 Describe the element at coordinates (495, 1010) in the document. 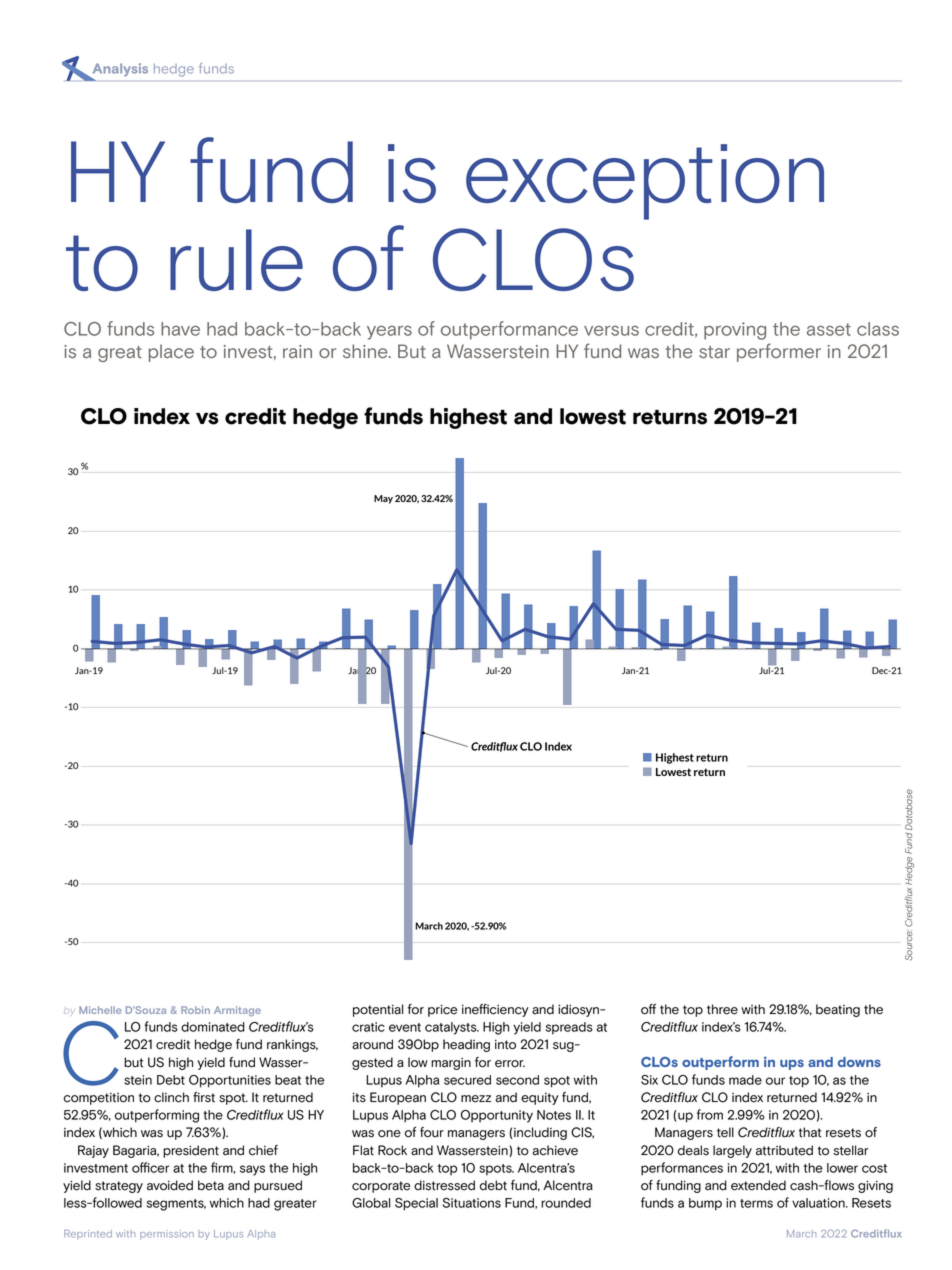

I see `inefficiency` at that location.
